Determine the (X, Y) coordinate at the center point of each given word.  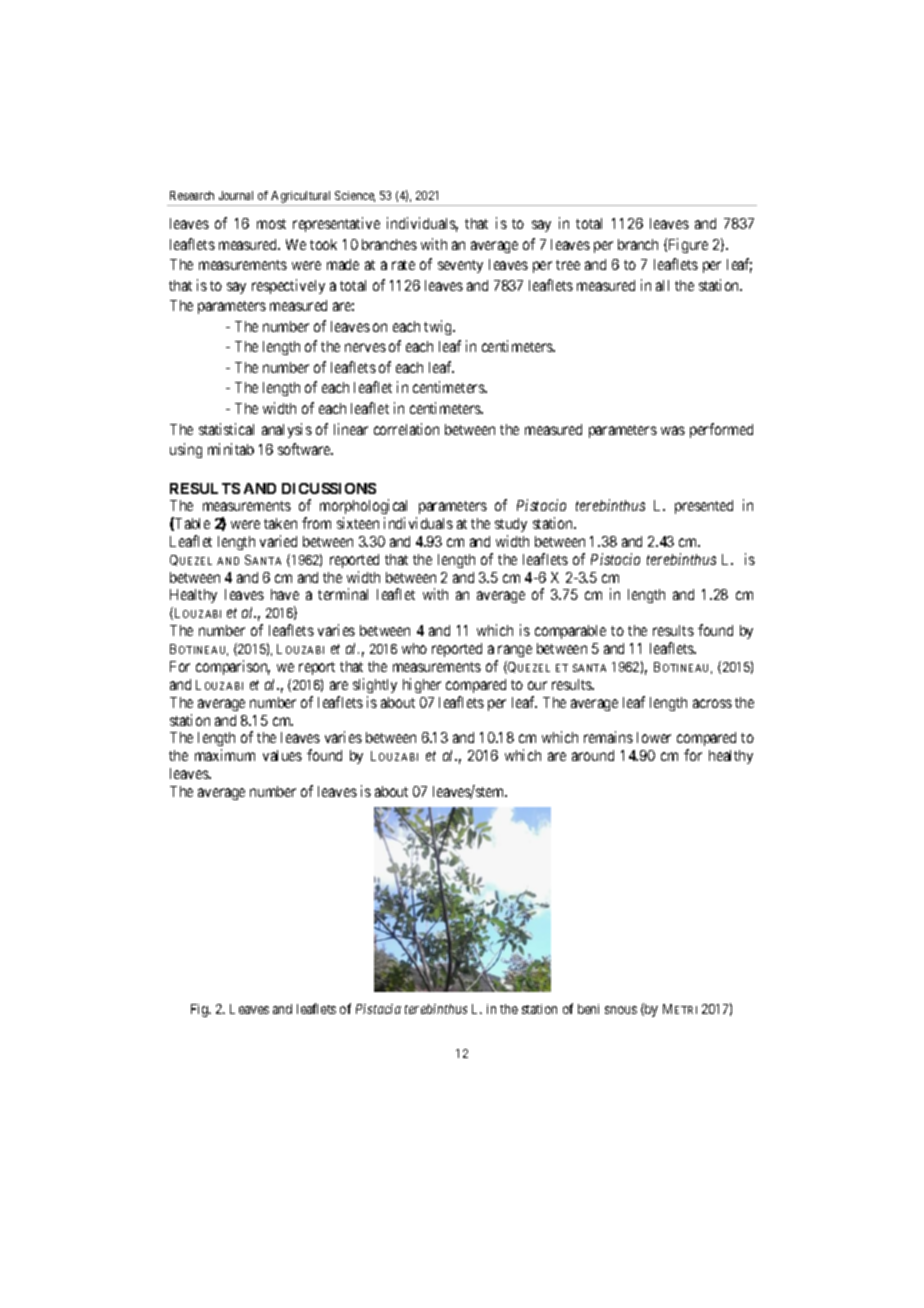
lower (654, 737)
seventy (460, 266)
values (282, 755)
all (662, 285)
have (285, 594)
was (673, 430)
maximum (225, 755)
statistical (226, 429)
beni (588, 1009)
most (271, 224)
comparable (570, 632)
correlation (406, 429)
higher (422, 685)
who (414, 648)
